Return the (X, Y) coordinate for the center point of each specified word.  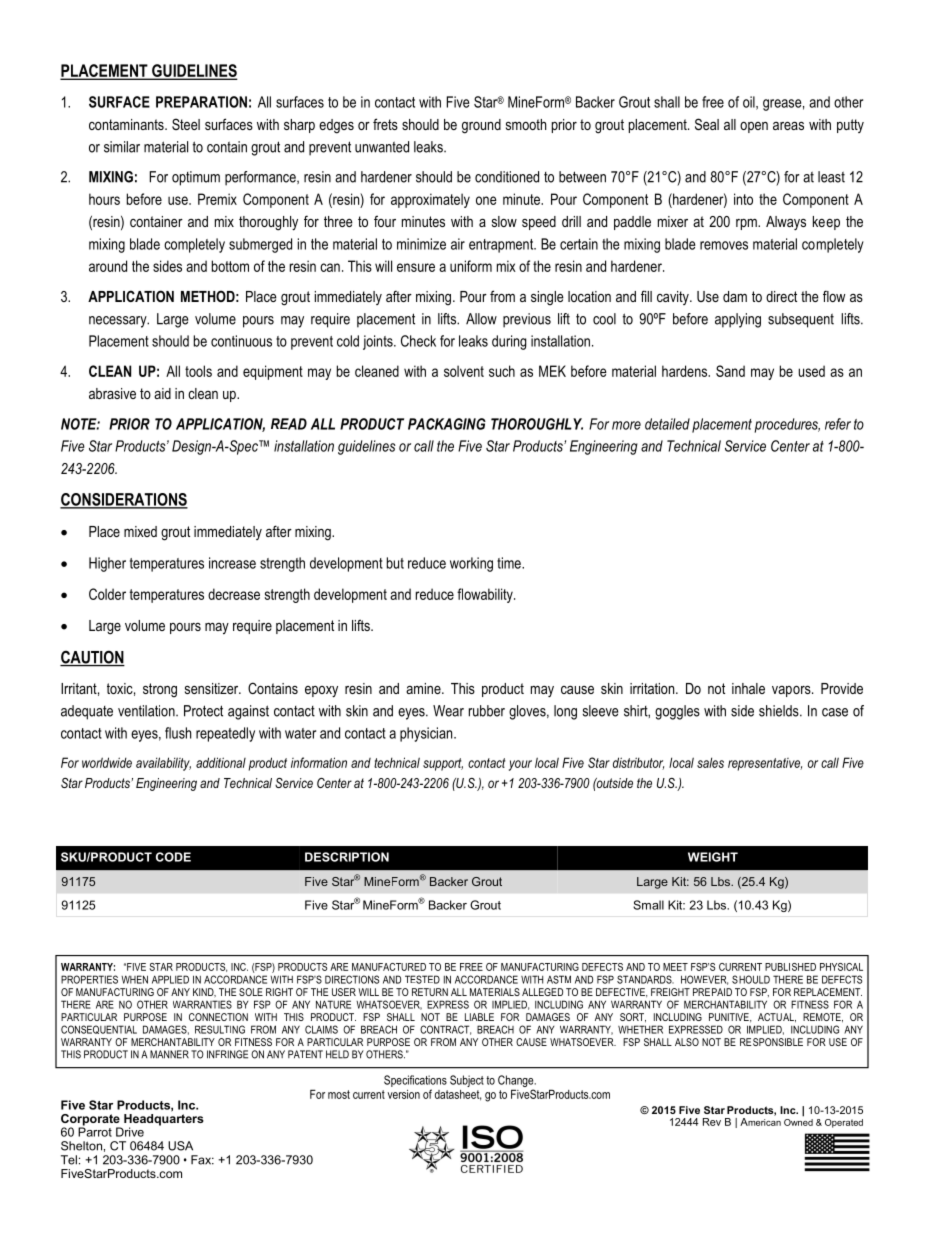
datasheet (458, 1095)
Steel (186, 124)
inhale (748, 688)
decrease (234, 594)
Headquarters (164, 1121)
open (754, 127)
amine (424, 688)
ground (481, 126)
